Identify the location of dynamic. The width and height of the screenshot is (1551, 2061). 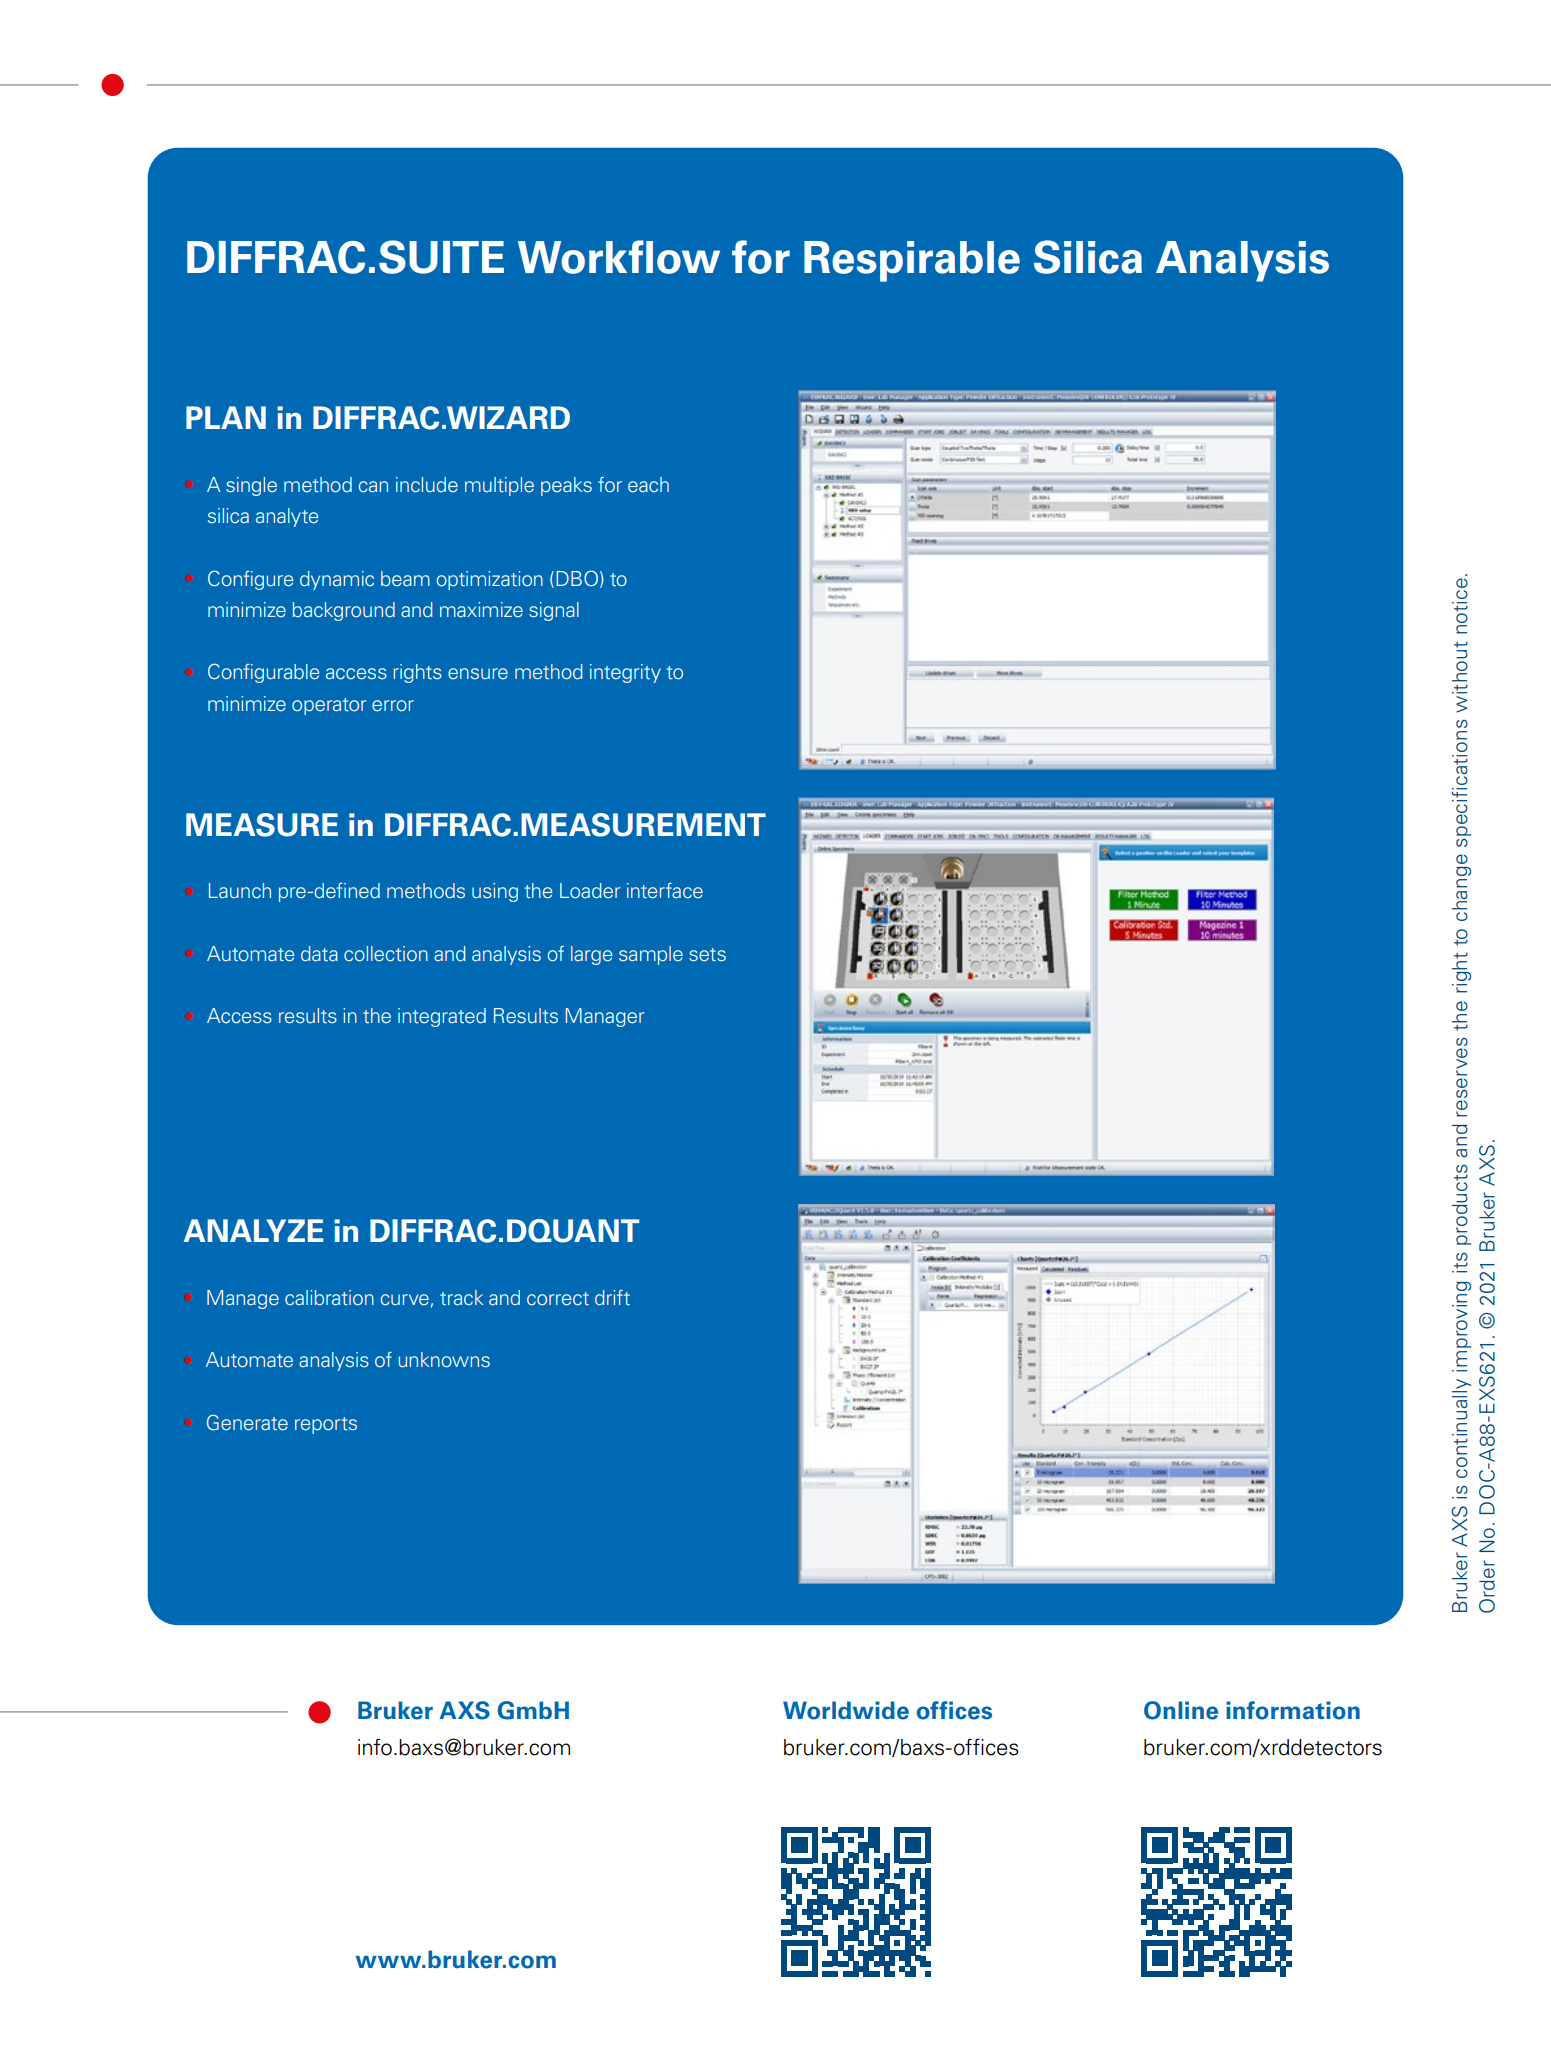
(337, 580).
